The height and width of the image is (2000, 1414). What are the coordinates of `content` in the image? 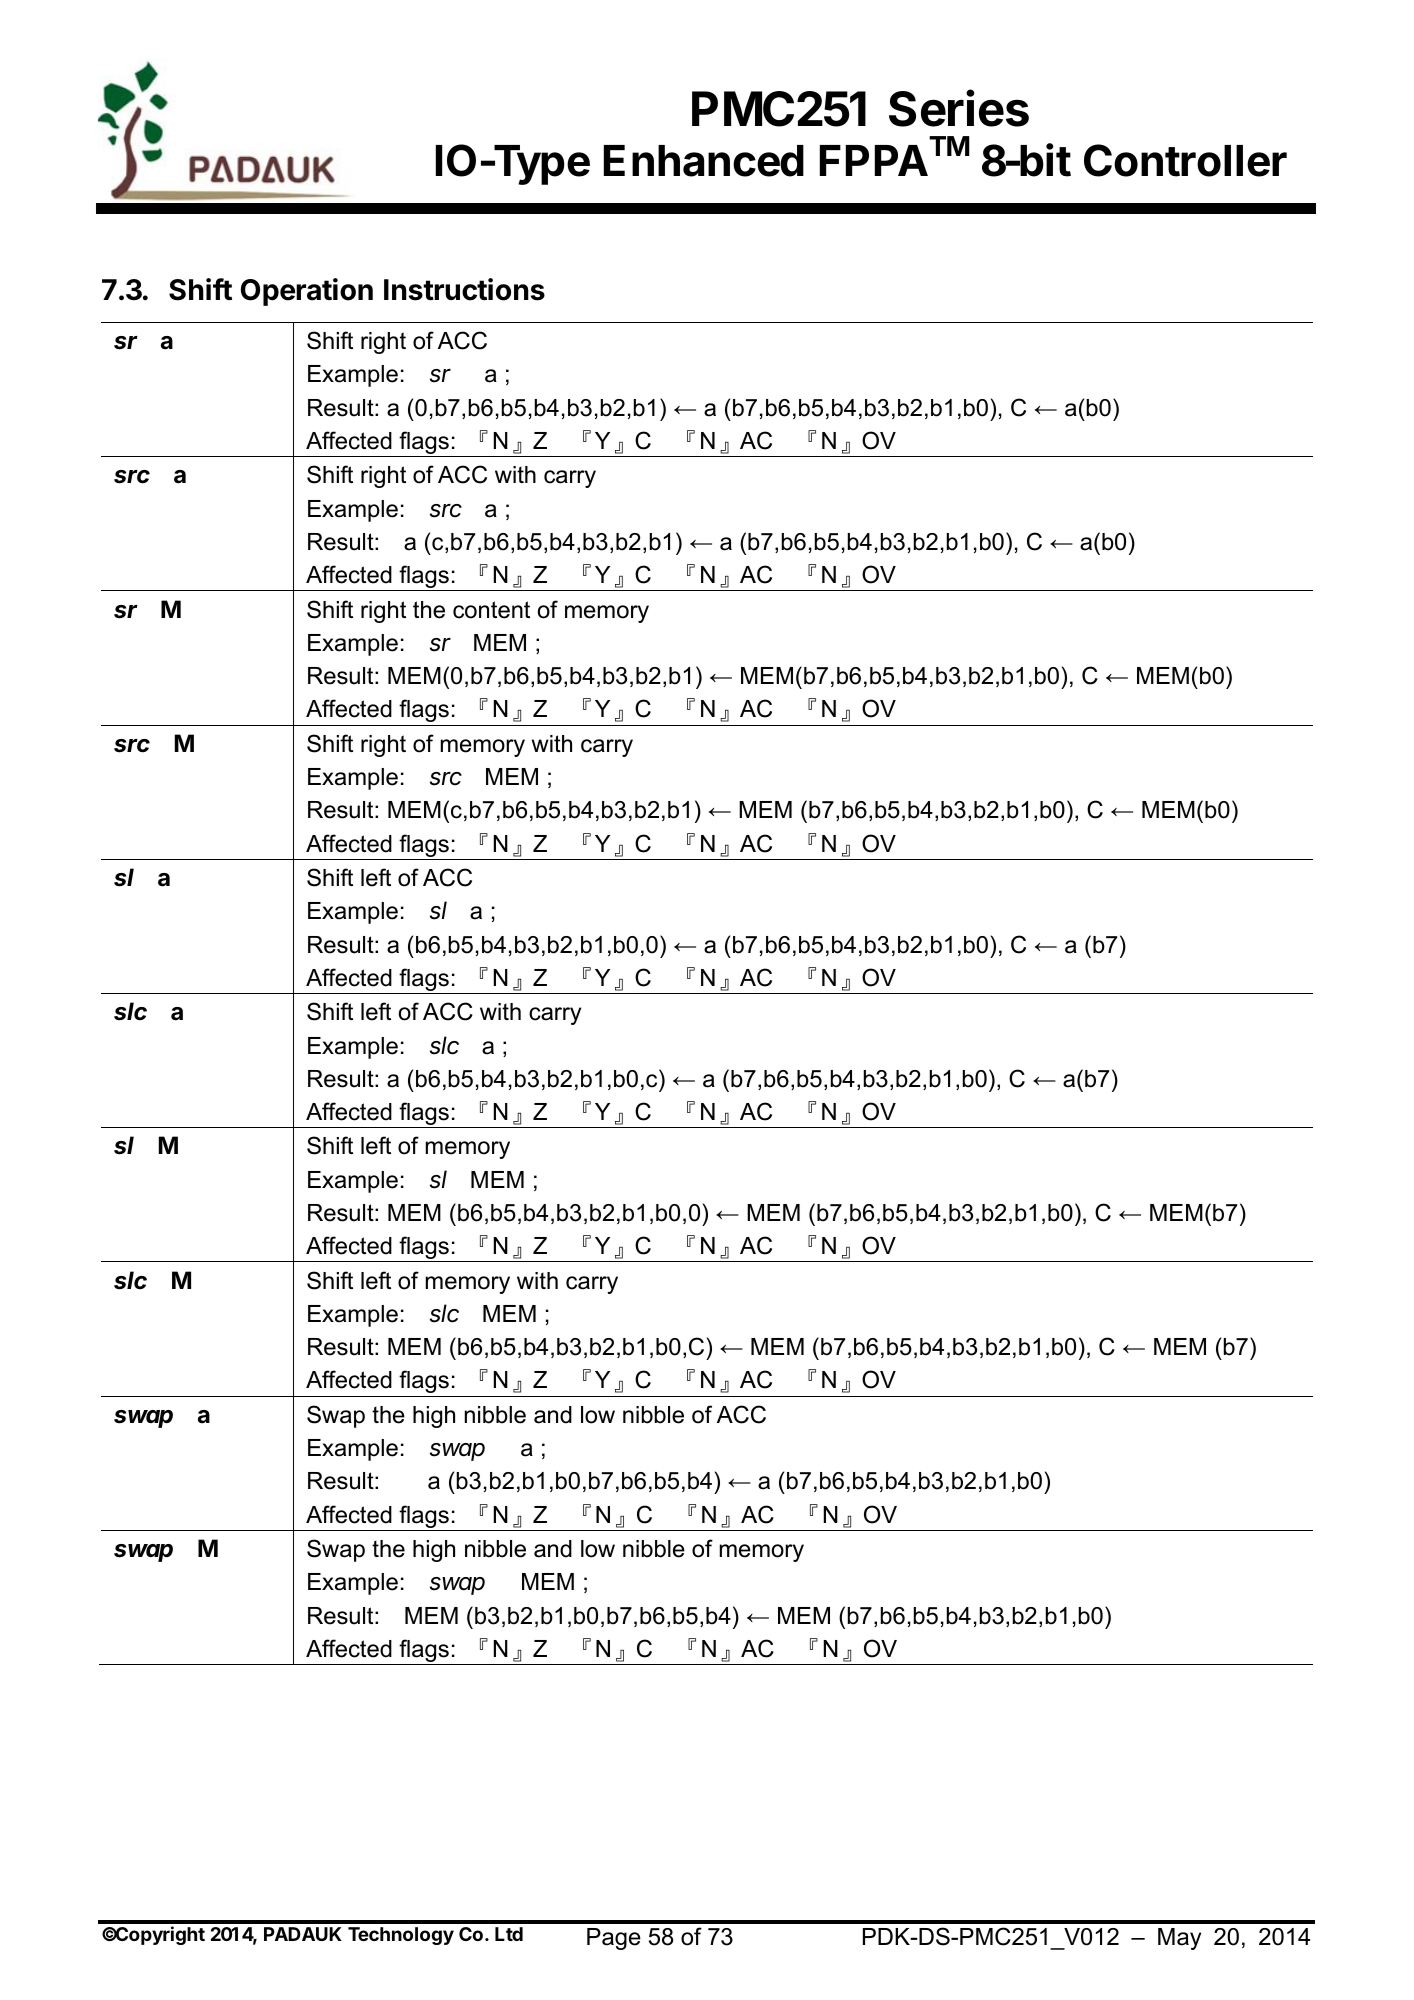 It's located at (491, 610).
